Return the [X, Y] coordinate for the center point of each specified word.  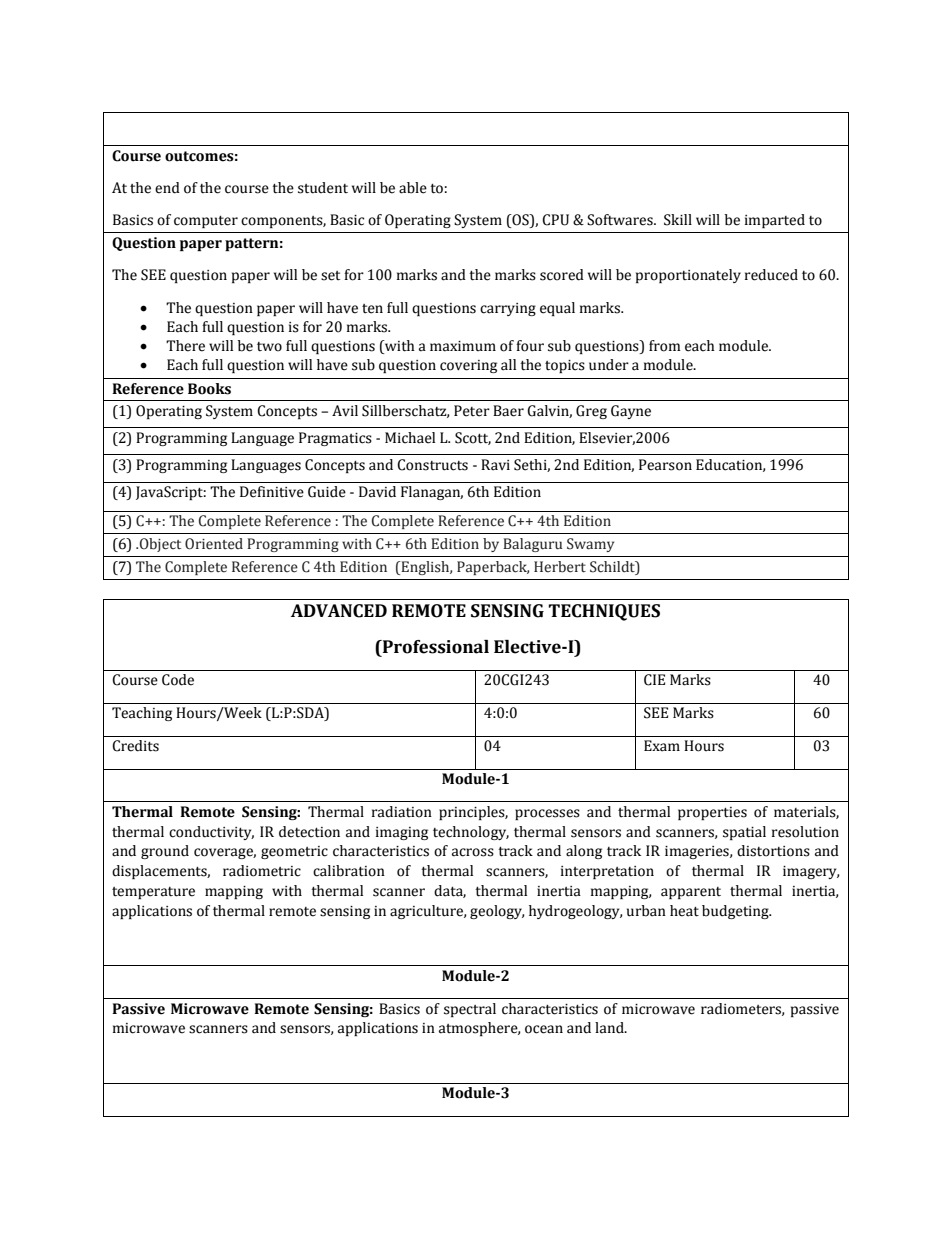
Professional [435, 647]
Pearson [665, 465]
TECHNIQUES [604, 612]
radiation [402, 812]
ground [165, 852]
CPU [555, 220]
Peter [472, 411]
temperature [153, 893]
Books [209, 389]
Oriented [214, 544]
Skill [678, 220]
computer [206, 222]
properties [712, 813]
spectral [470, 1010]
